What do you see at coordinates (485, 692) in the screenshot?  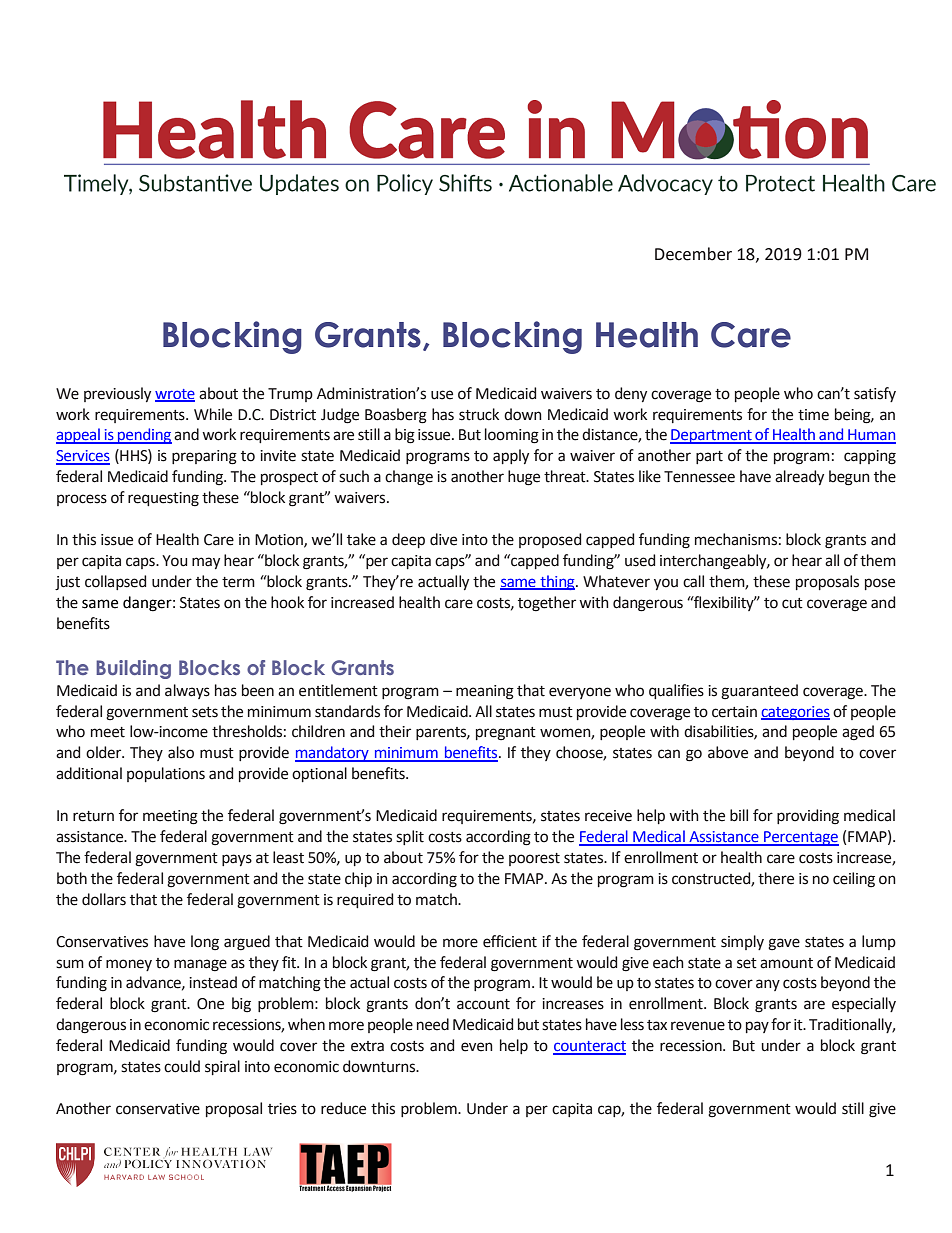 I see `meaning` at bounding box center [485, 692].
